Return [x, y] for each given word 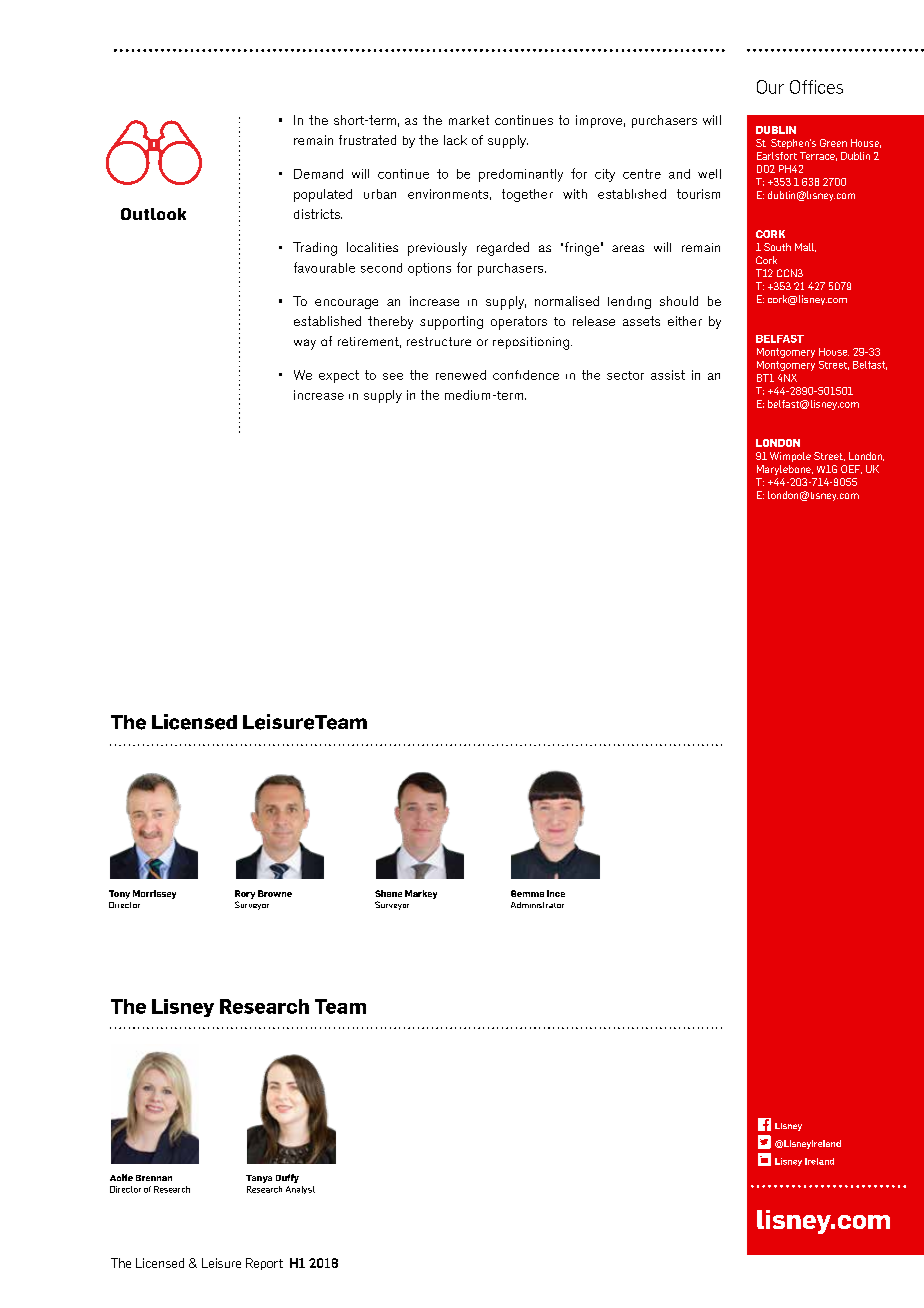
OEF [851, 469]
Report [264, 1264]
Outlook [153, 214]
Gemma [527, 893]
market [469, 120]
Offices [816, 87]
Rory [245, 894]
